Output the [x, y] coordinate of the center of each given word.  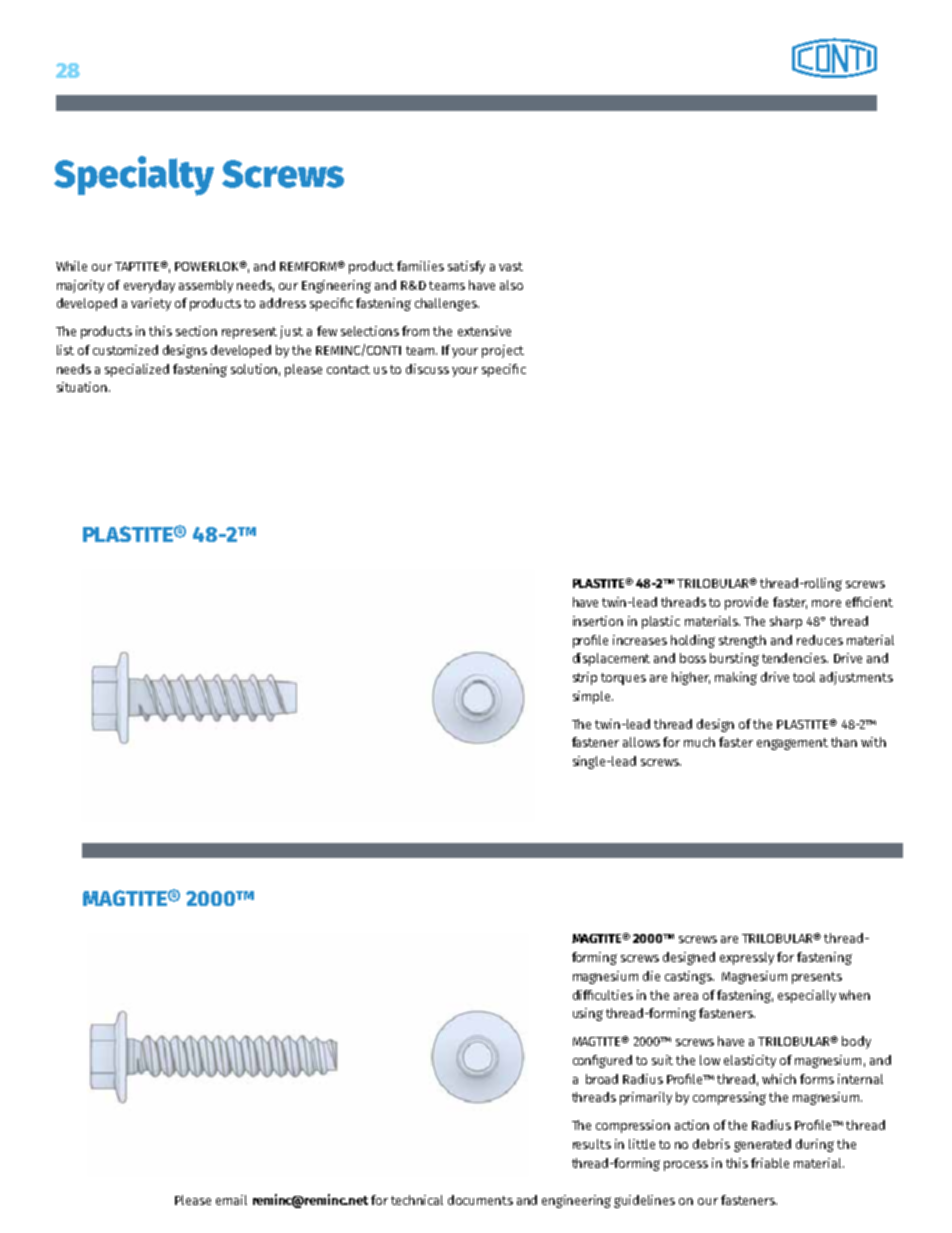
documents [480, 1200]
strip [585, 678]
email [231, 1200]
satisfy [466, 267]
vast [511, 266]
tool [804, 677]
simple [593, 697]
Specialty [134, 176]
